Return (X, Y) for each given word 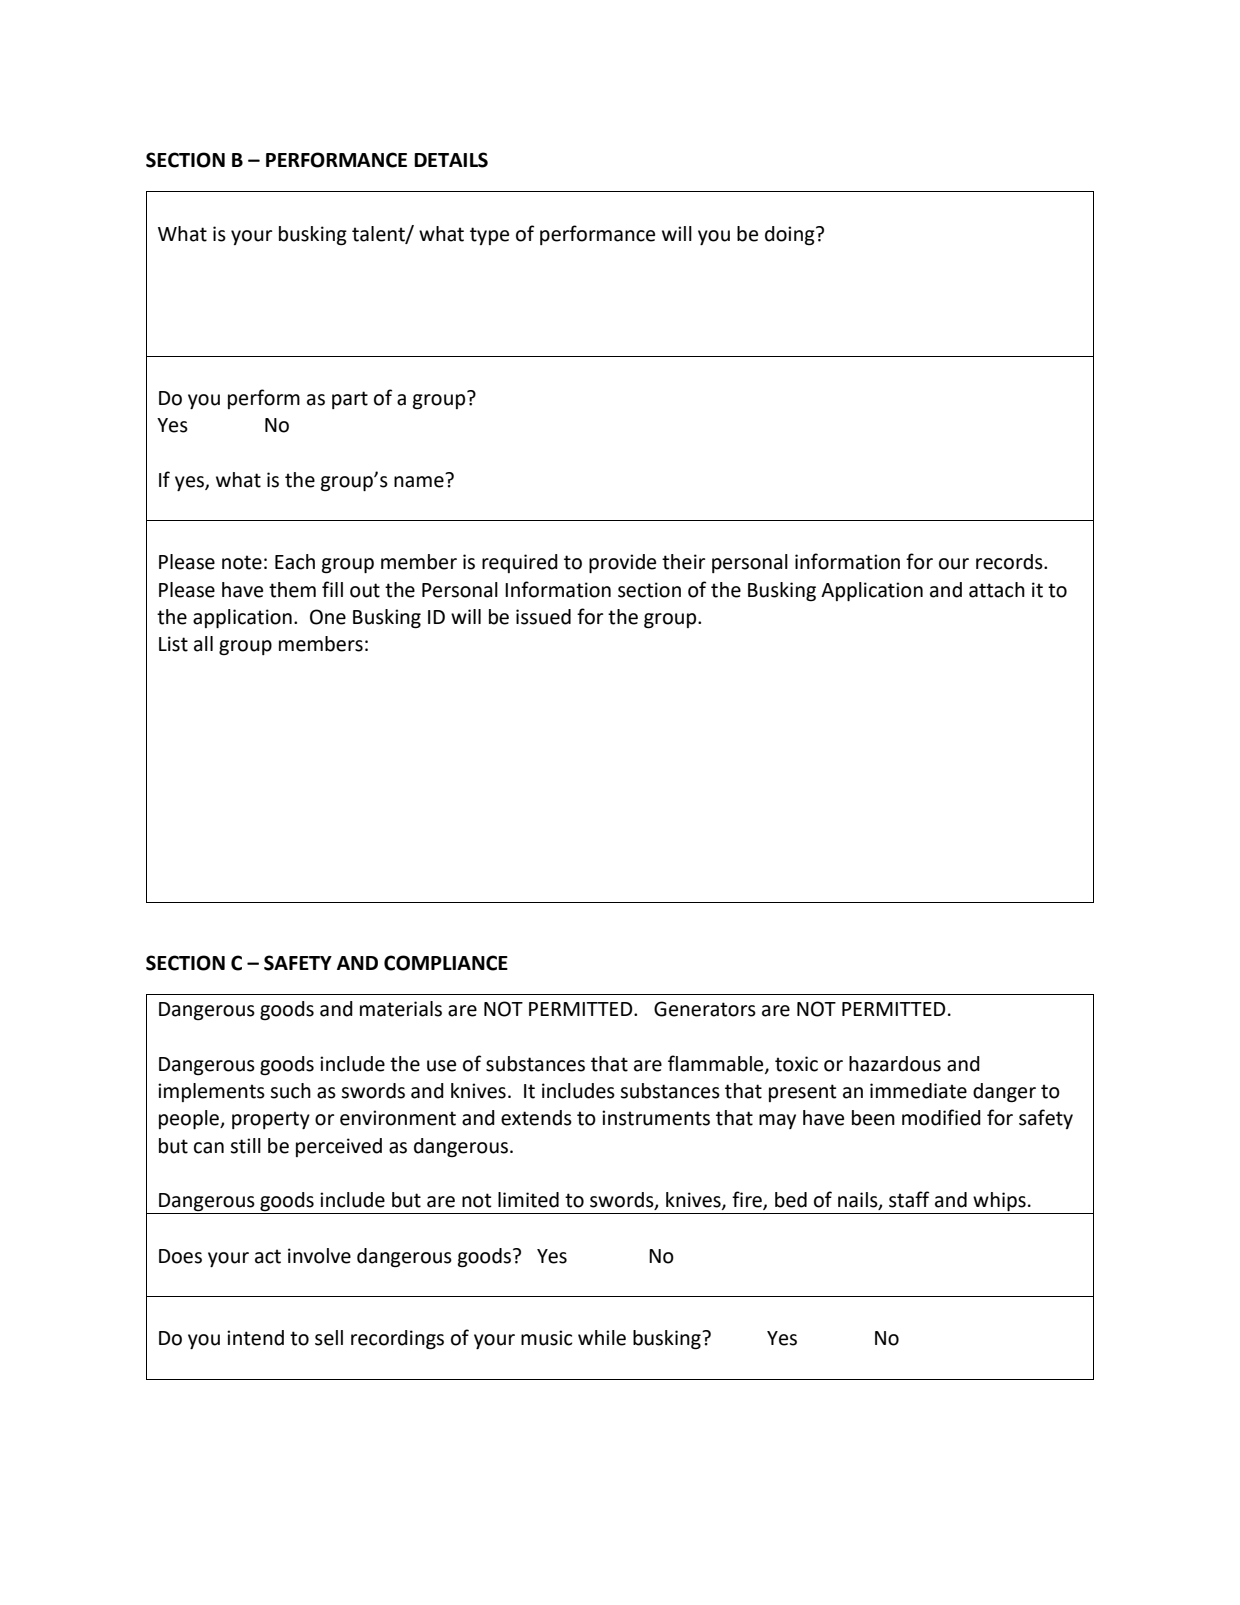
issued (543, 617)
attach (997, 590)
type (489, 236)
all (203, 644)
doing (791, 236)
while (602, 1338)
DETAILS (451, 160)
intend (255, 1338)
